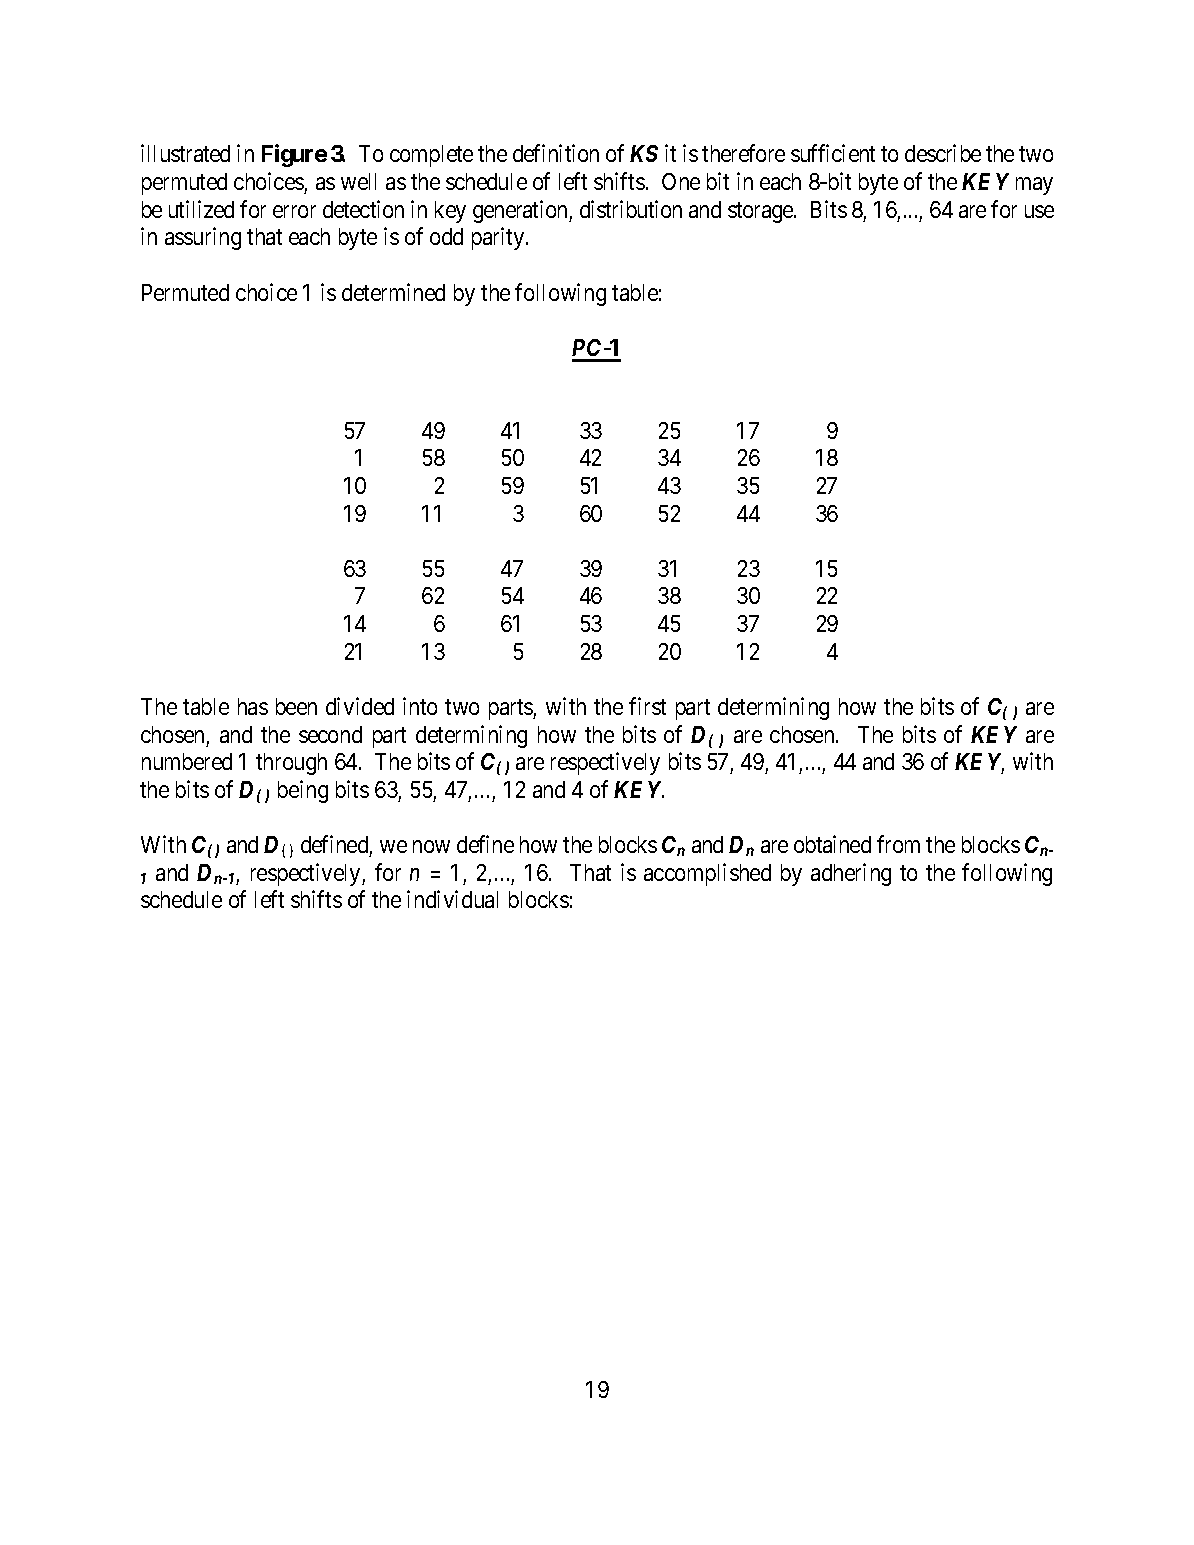 Image resolution: width=1194 pixels, height=1545 pixels. Describe the element at coordinates (707, 874) in the screenshot. I see `accomplished` at that location.
